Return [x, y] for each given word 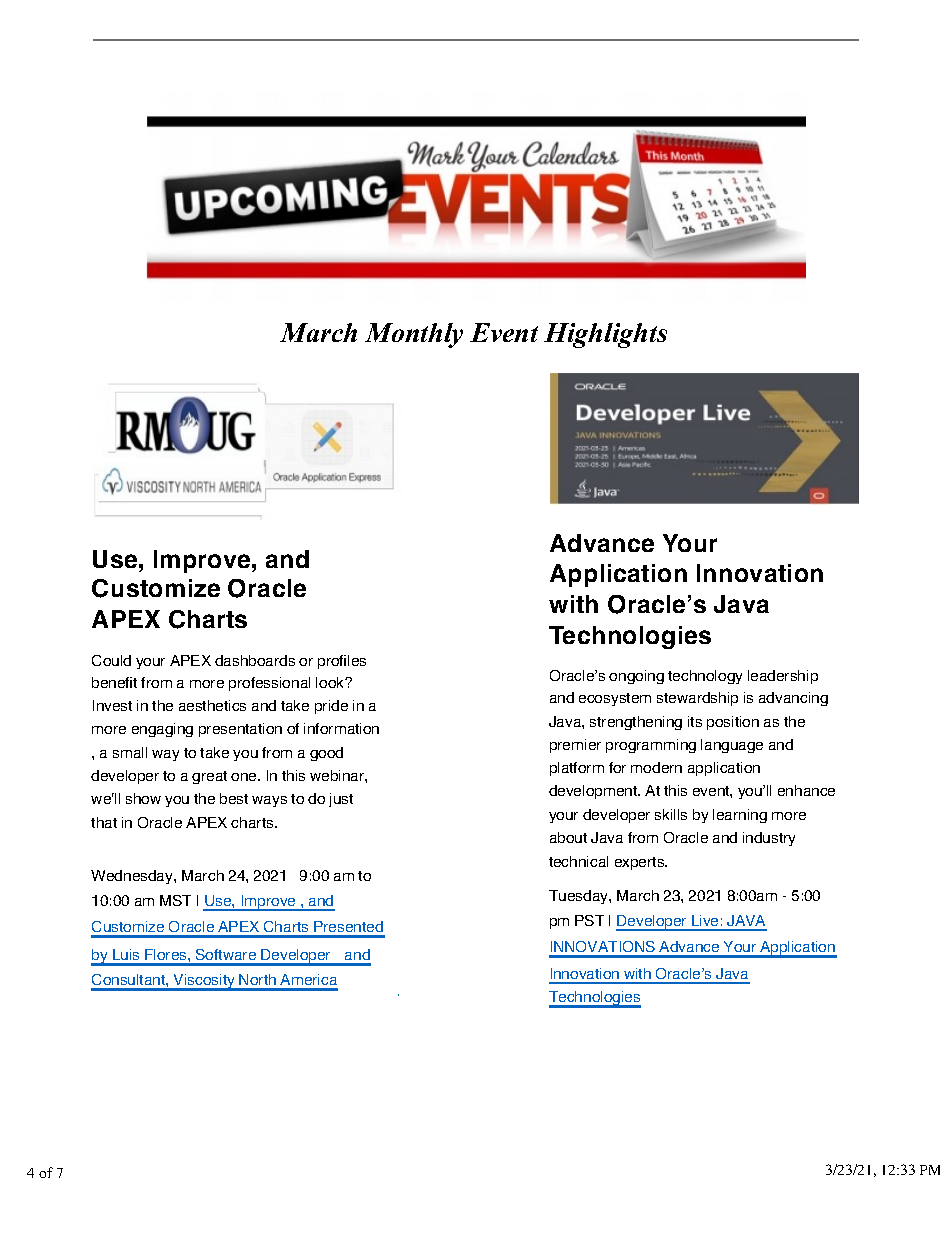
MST [175, 900]
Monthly [414, 335]
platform [577, 769]
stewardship [697, 699]
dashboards [255, 660]
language [732, 746]
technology [705, 677]
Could [111, 660]
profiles [342, 662]
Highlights [605, 335]
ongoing [636, 677]
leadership [783, 677]
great [209, 777]
